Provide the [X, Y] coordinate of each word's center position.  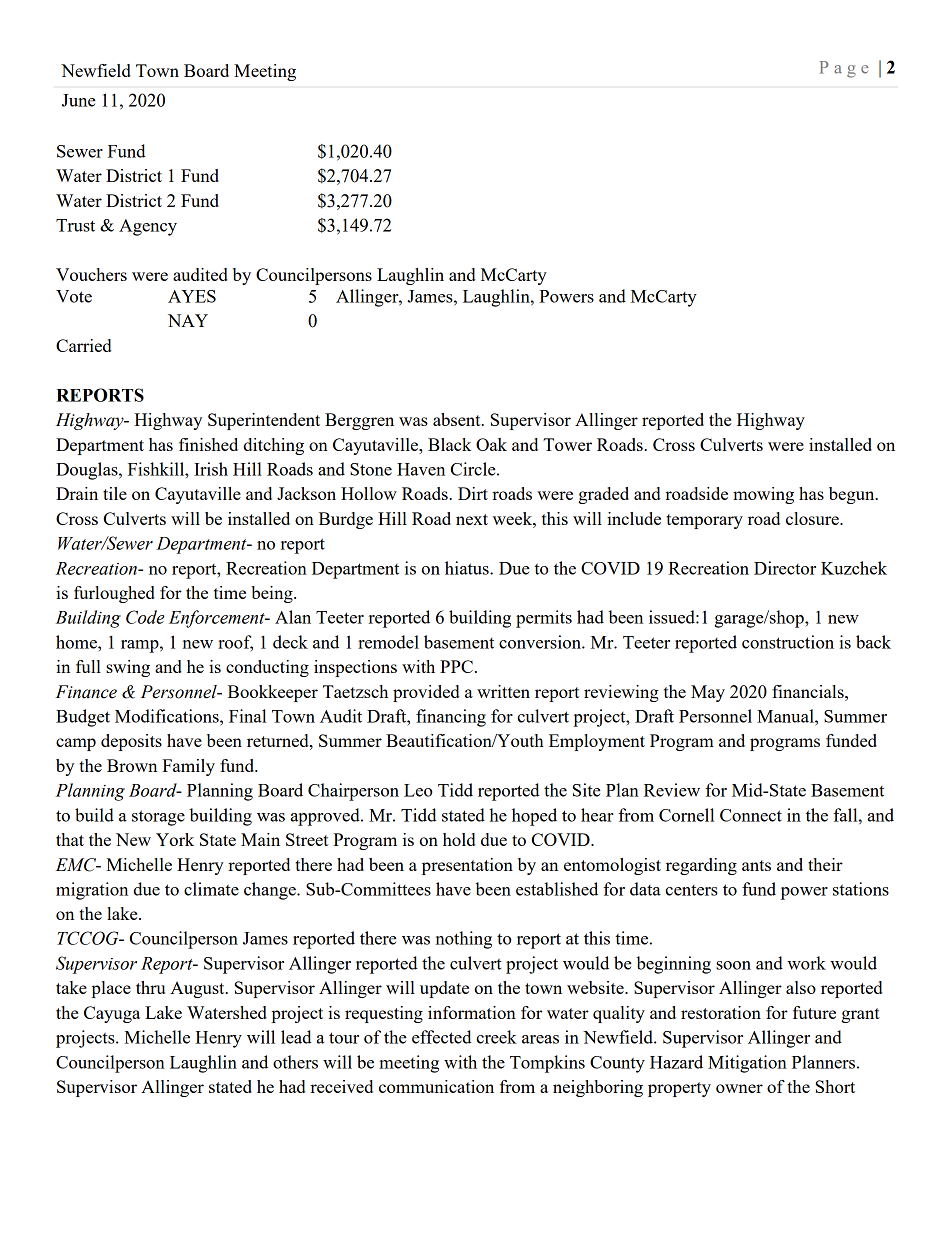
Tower [567, 444]
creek [496, 1037]
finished [208, 444]
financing [451, 718]
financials [809, 691]
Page [844, 69]
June [79, 100]
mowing [763, 495]
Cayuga [112, 1014]
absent [458, 419]
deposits [131, 742]
